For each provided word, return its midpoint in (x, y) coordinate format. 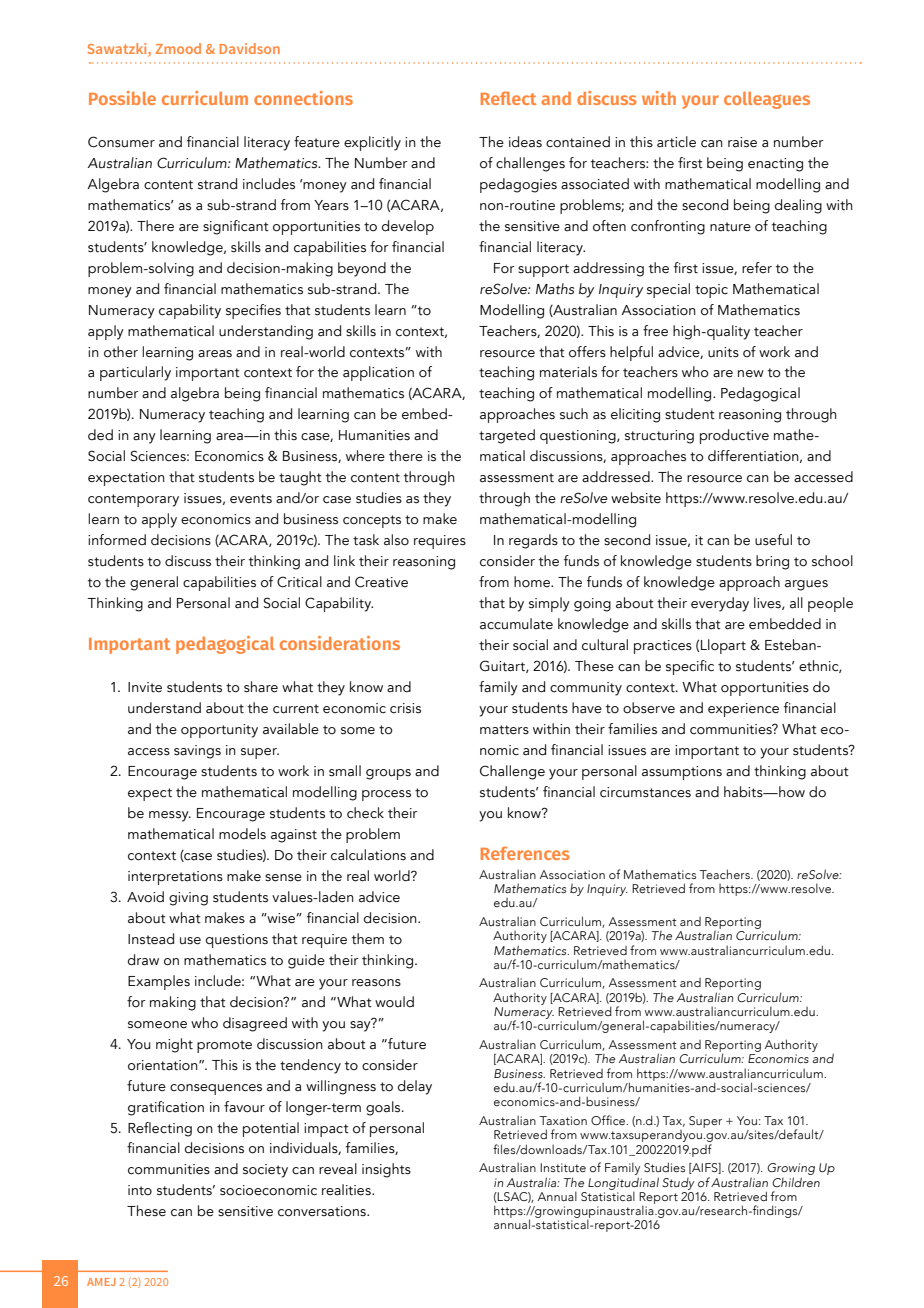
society (265, 1171)
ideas (525, 142)
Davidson (250, 48)
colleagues (767, 100)
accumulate (516, 624)
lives (768, 603)
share (261, 687)
